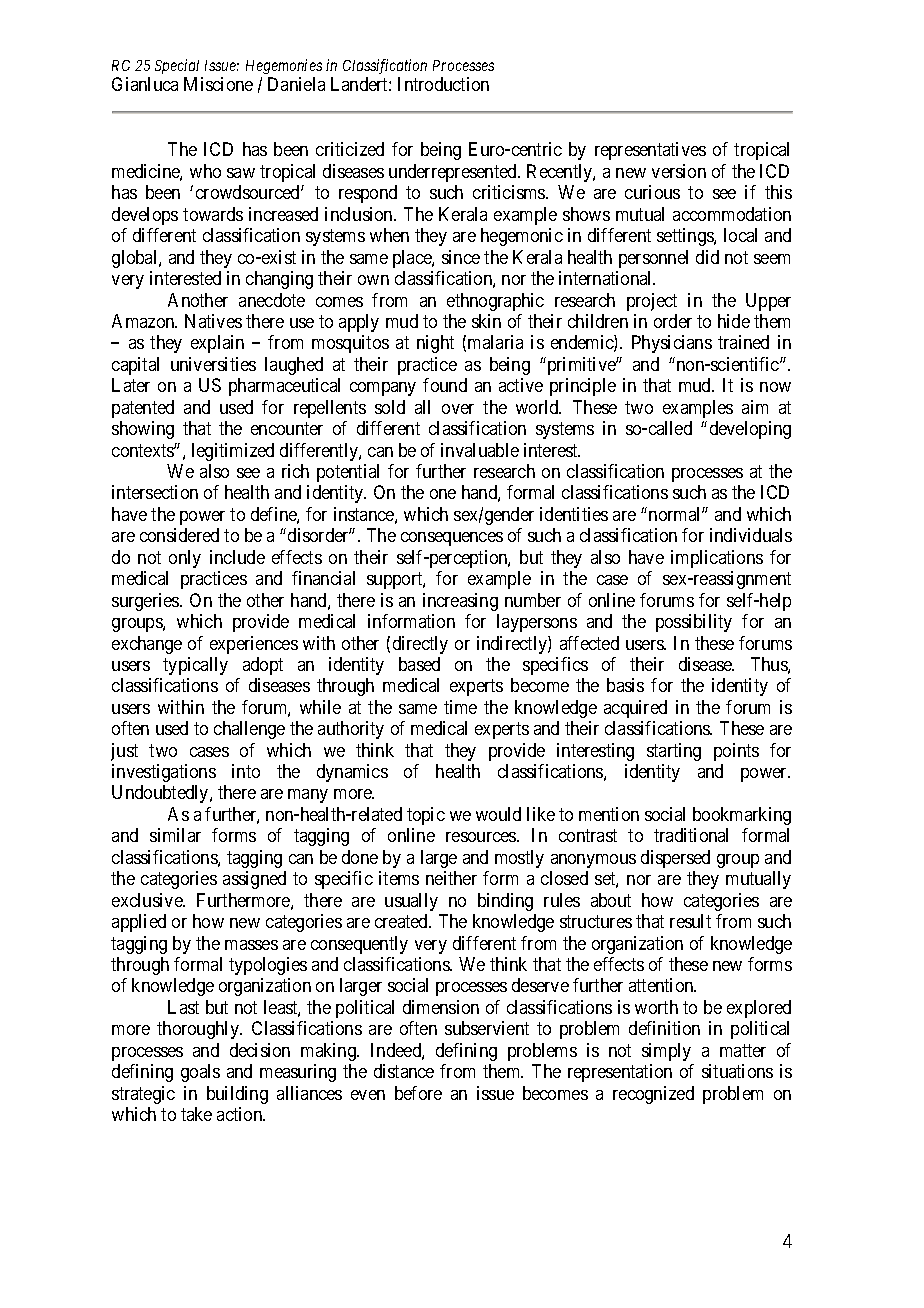  What do you see at coordinates (460, 707) in the document?
I see `time` at bounding box center [460, 707].
